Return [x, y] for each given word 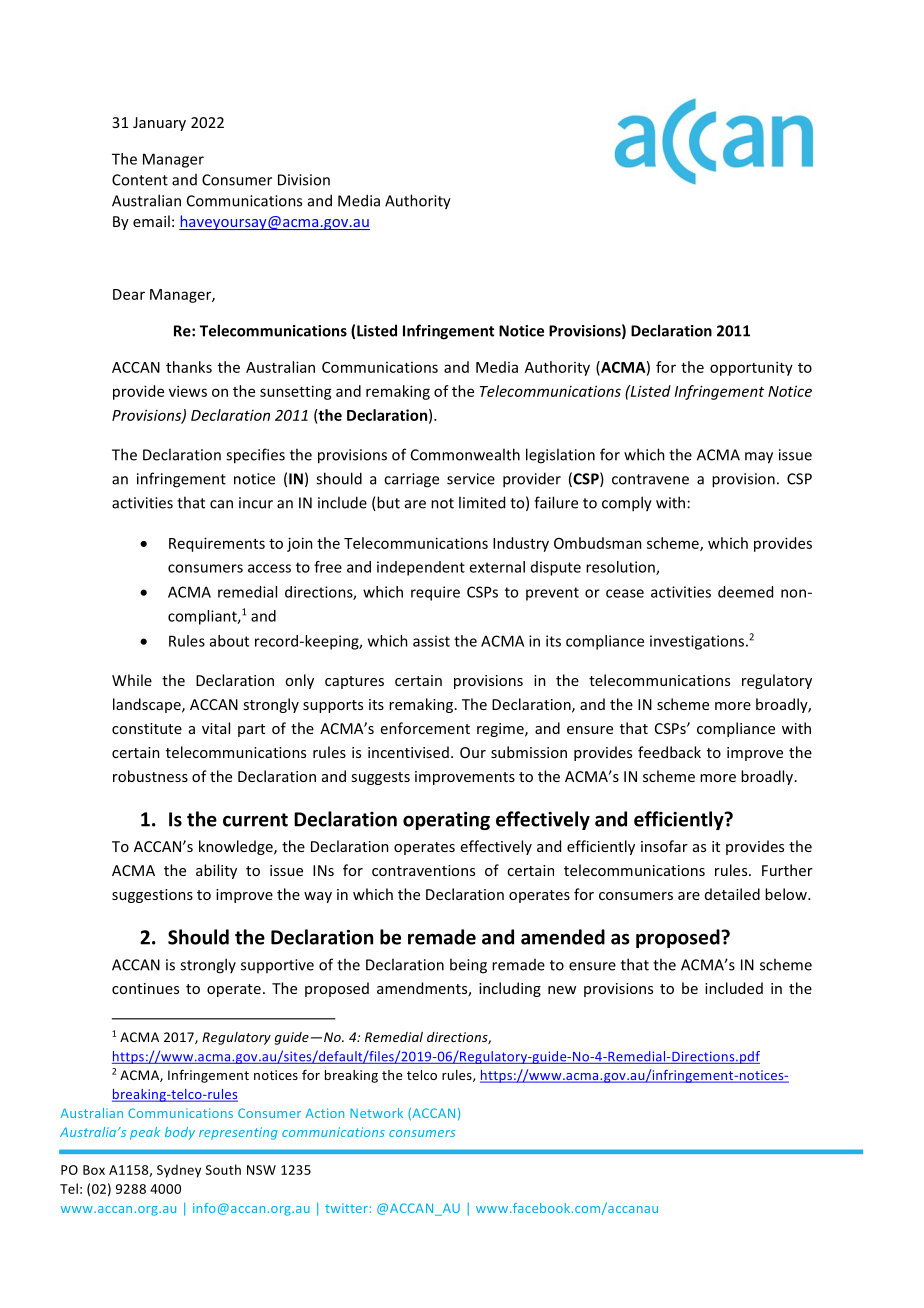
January [159, 124]
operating [446, 821]
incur [256, 503]
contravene [650, 479]
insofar [664, 846]
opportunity [751, 368]
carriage [411, 480]
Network [376, 1113]
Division [304, 180]
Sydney [179, 1171]
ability [216, 871]
